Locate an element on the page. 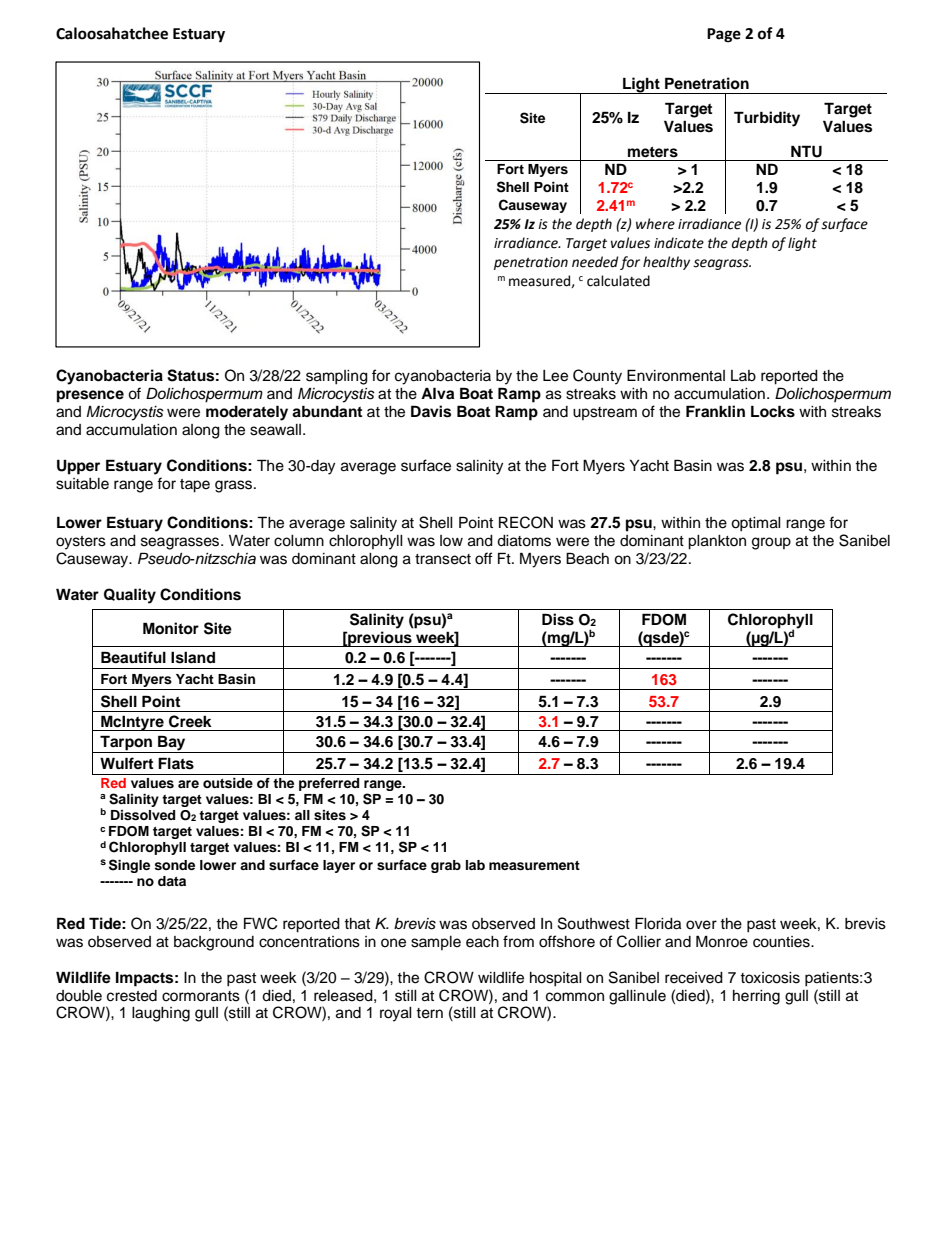 Image resolution: width=952 pixels, height=1233 pixels. sampling is located at coordinates (337, 377).
